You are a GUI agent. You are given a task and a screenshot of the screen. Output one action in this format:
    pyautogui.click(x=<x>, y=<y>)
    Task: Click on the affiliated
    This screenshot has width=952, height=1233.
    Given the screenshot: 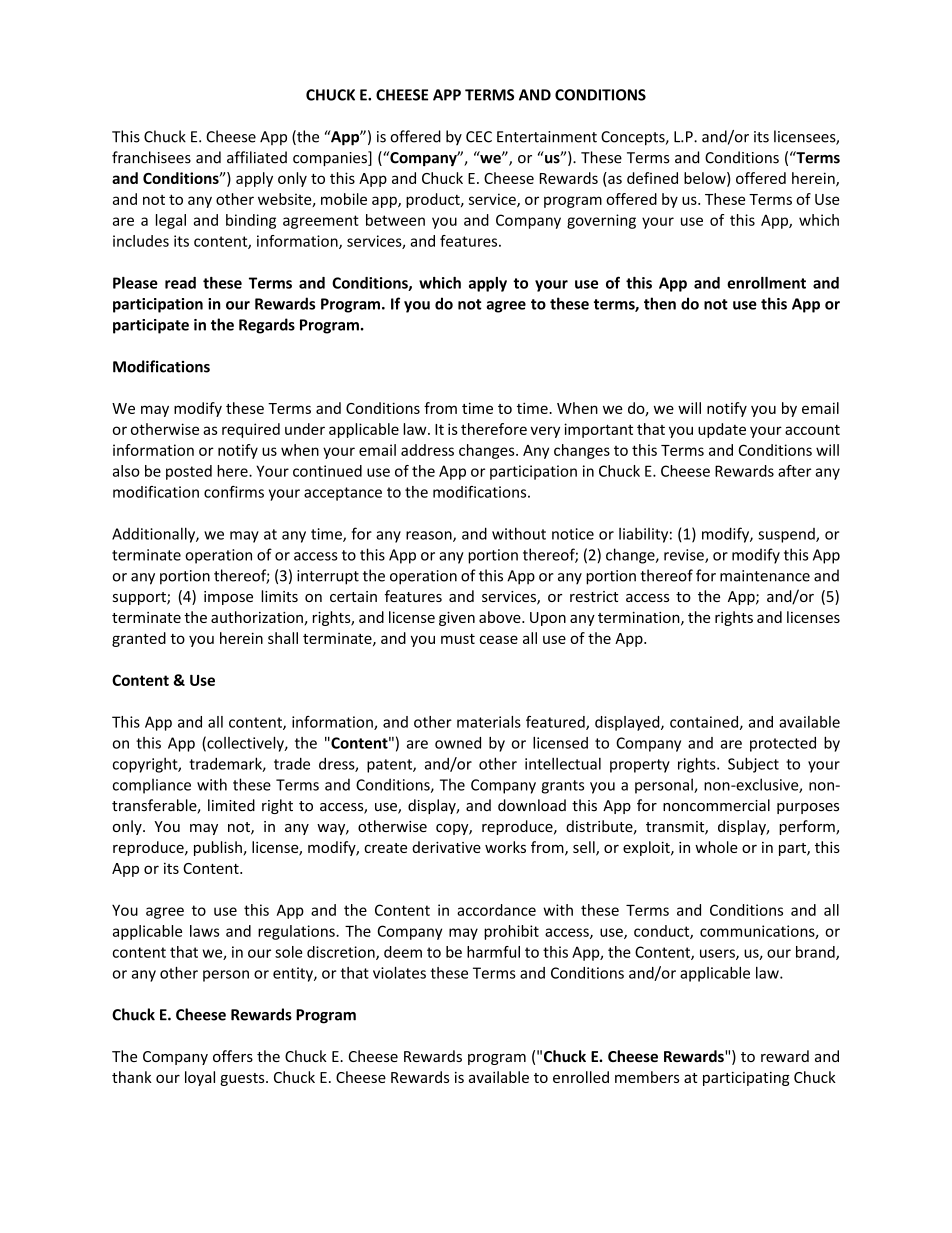 What is the action you would take?
    pyautogui.click(x=257, y=157)
